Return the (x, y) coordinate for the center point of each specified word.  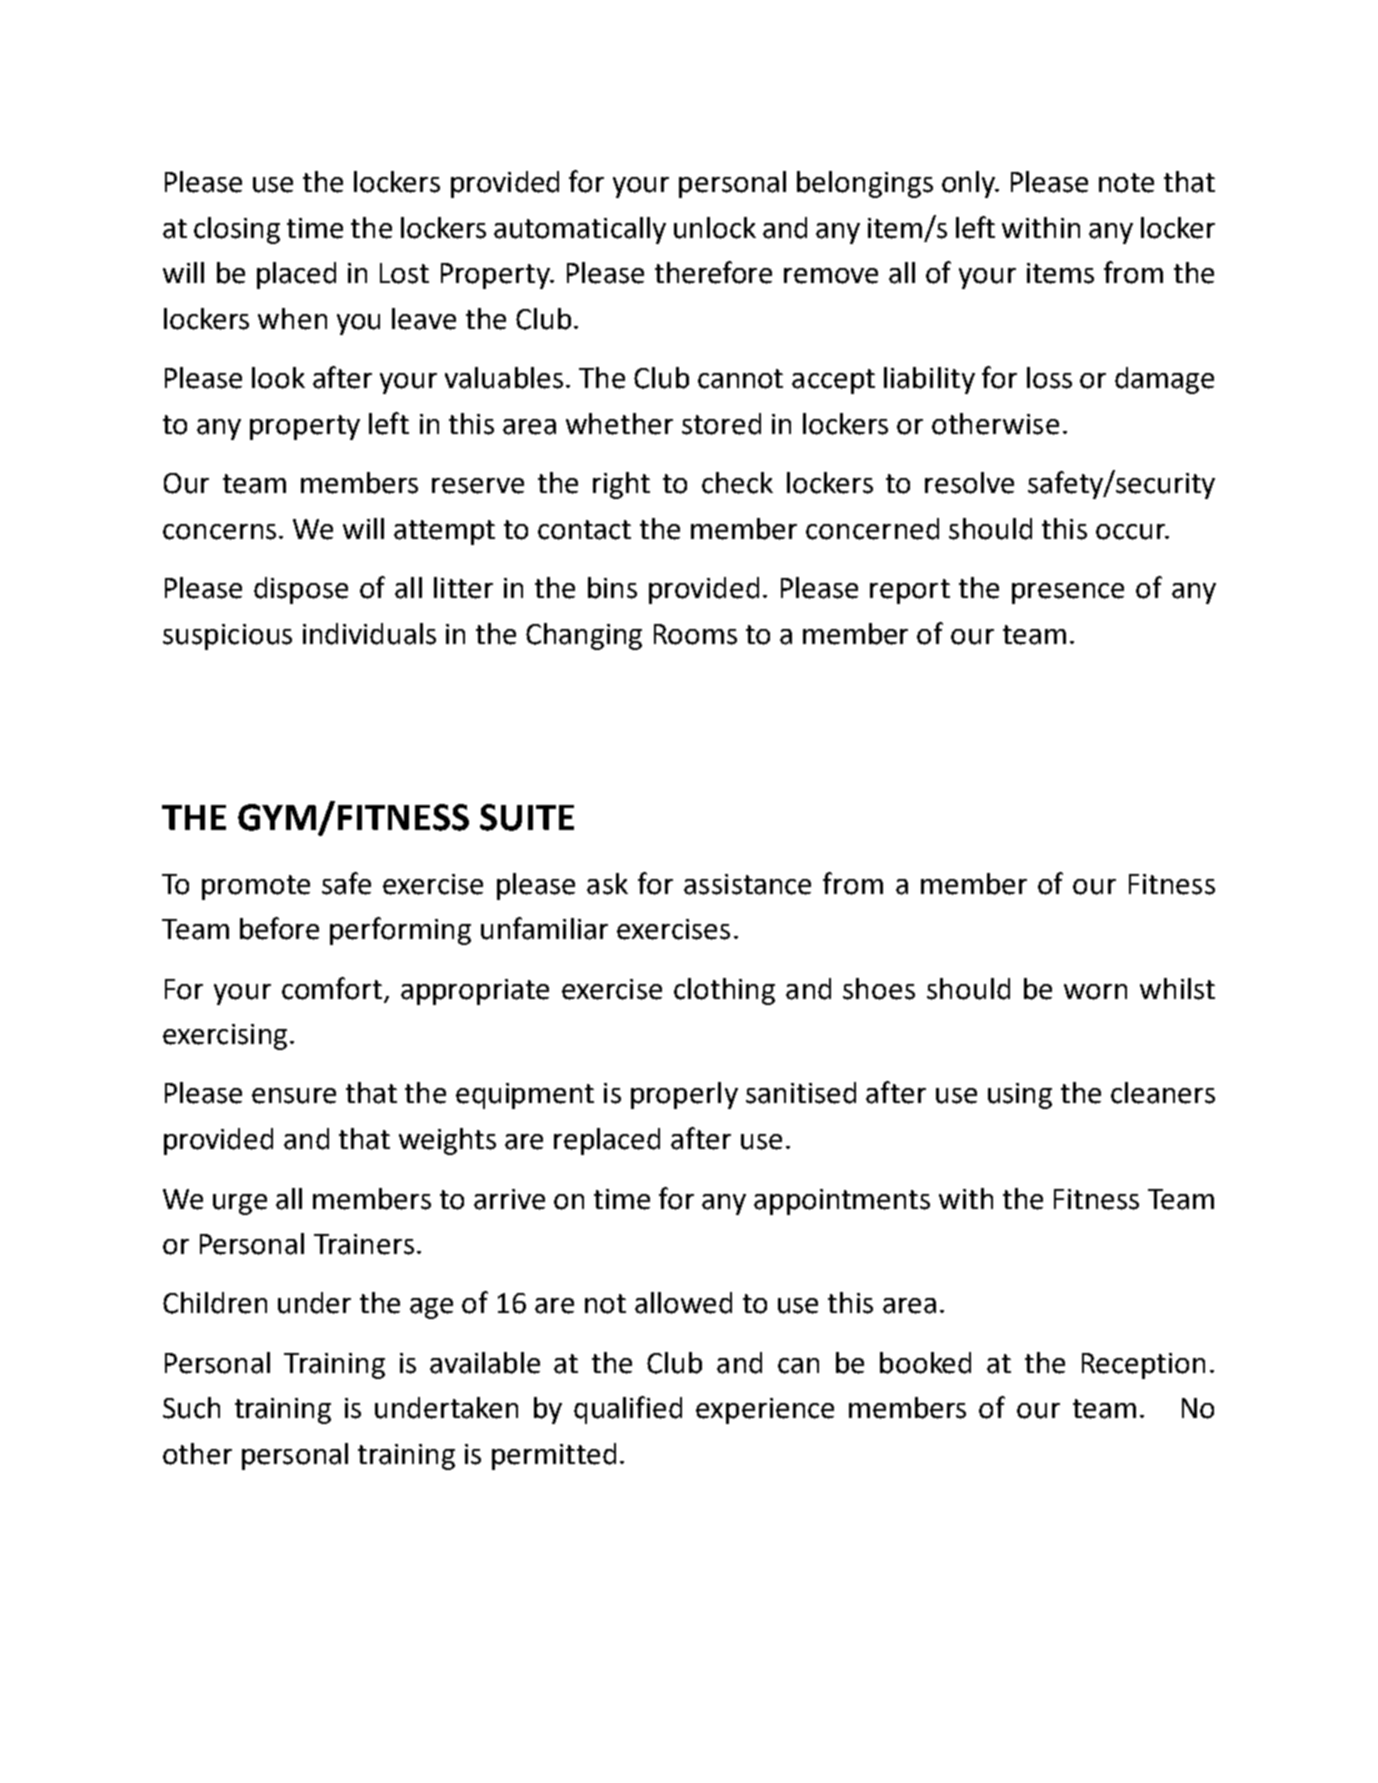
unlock (715, 228)
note (1126, 183)
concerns (219, 532)
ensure (294, 1096)
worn (1095, 992)
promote (256, 887)
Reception (1143, 1366)
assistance (747, 884)
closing (237, 230)
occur (1132, 532)
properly (684, 1095)
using (1020, 1096)
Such (191, 1408)
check (737, 483)
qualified (628, 1410)
